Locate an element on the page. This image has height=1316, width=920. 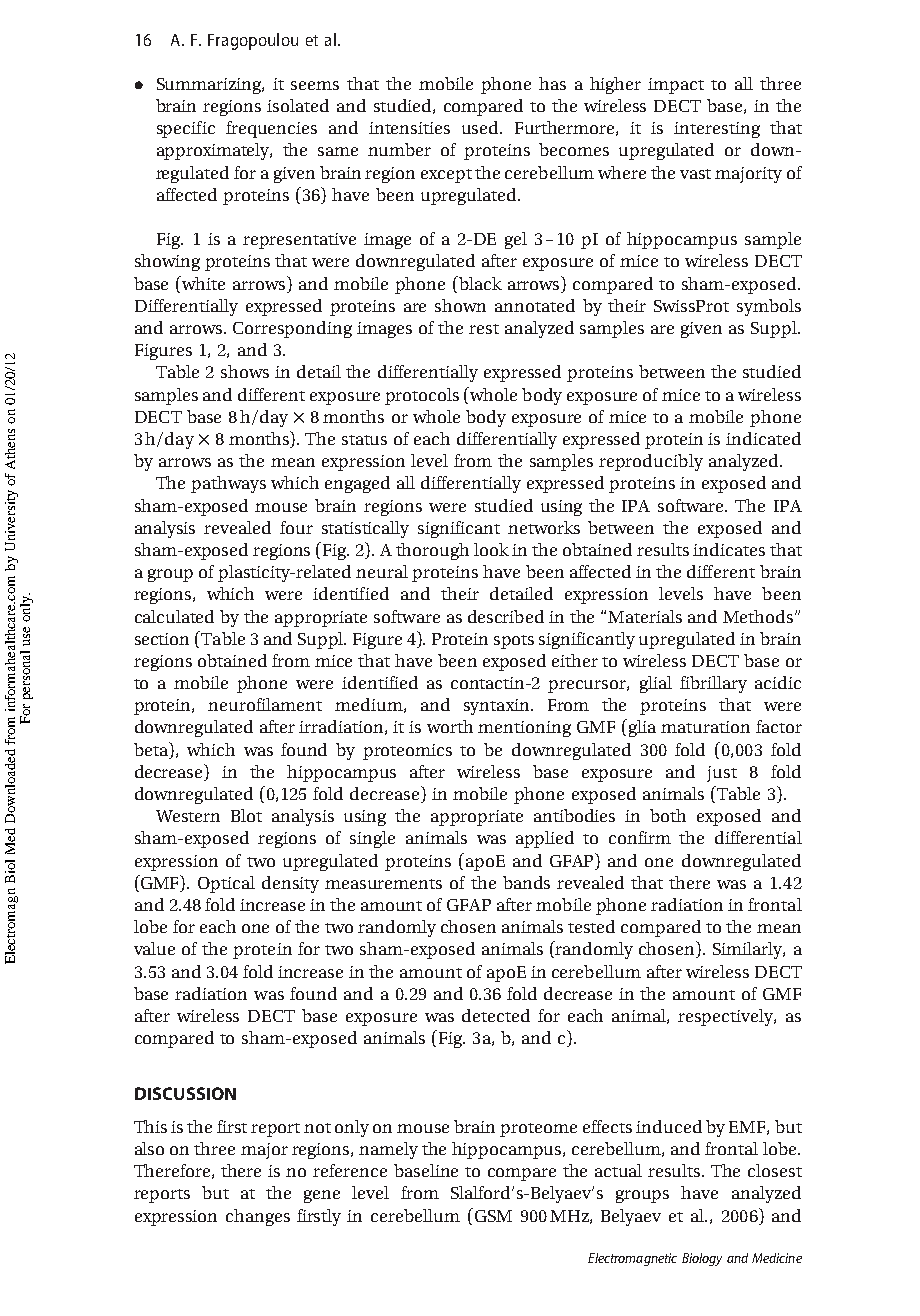
used is located at coordinates (481, 127).
